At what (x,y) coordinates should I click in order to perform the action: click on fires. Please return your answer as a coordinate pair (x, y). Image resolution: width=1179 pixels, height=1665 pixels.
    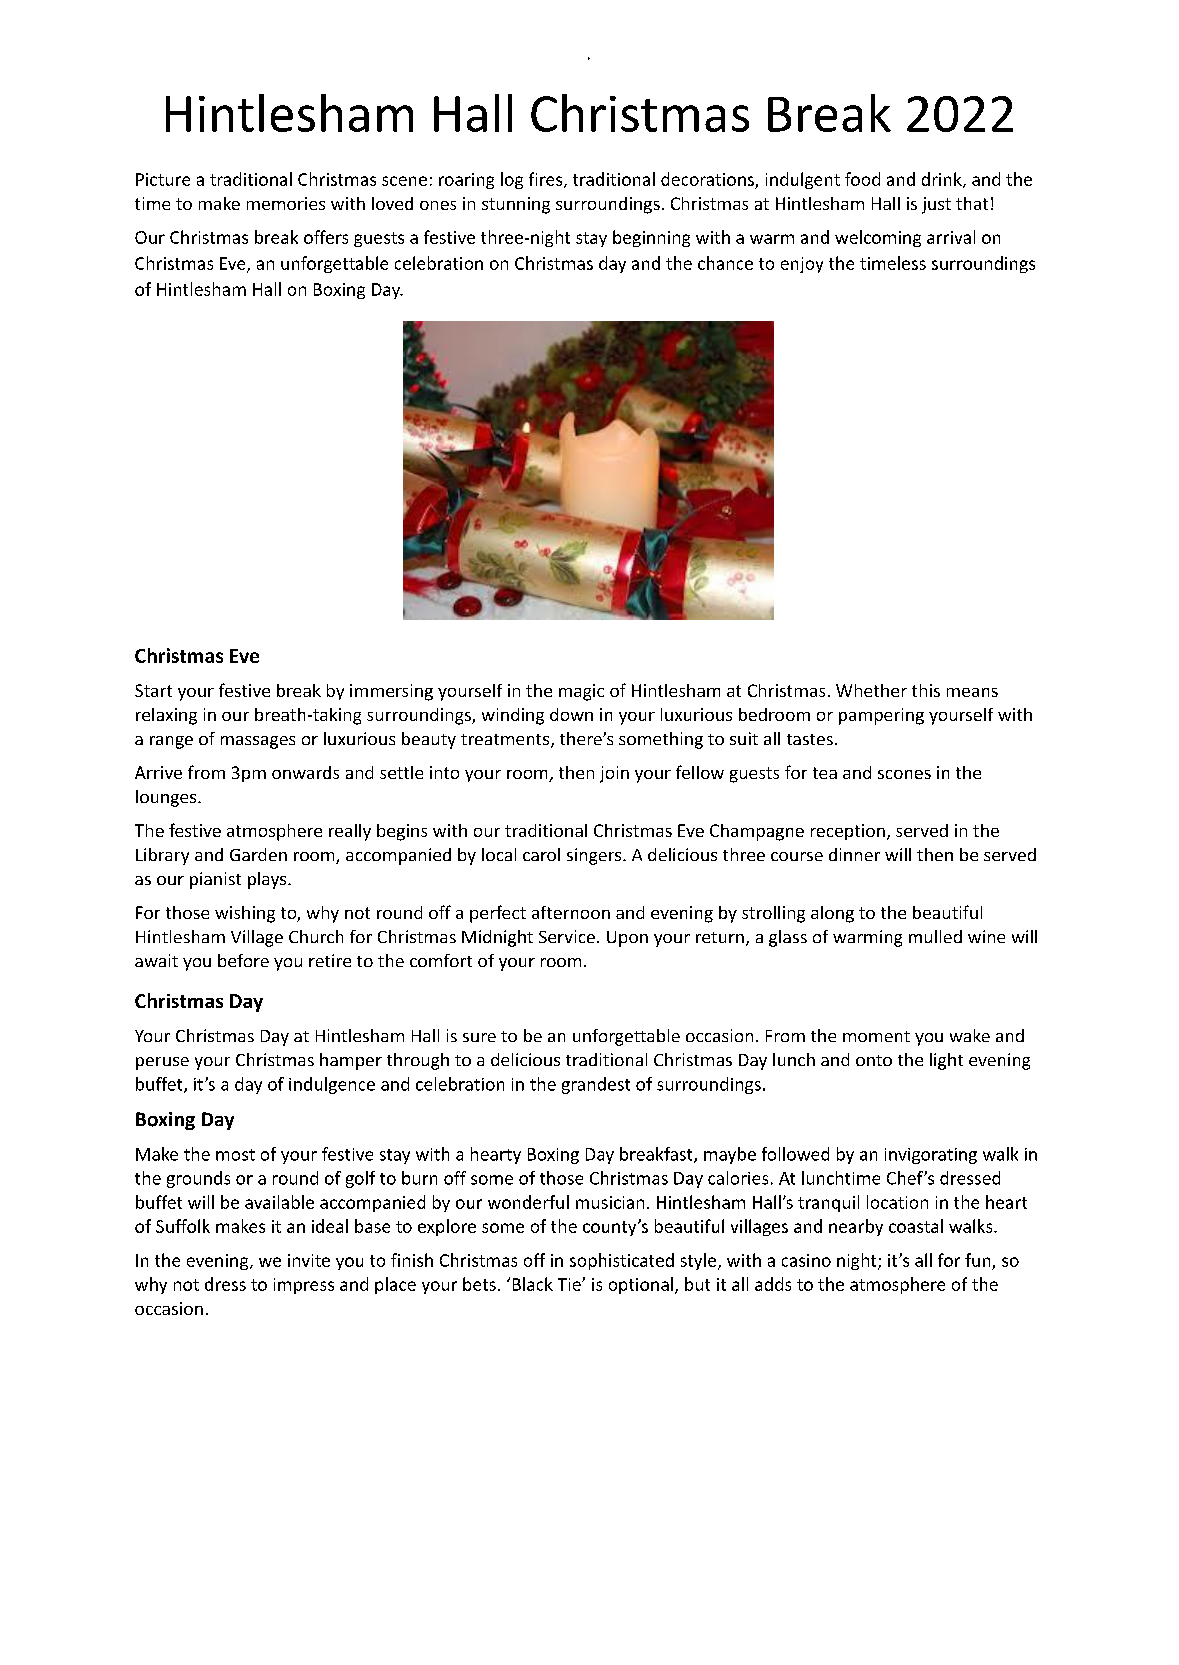
    Looking at the image, I should click on (547, 180).
